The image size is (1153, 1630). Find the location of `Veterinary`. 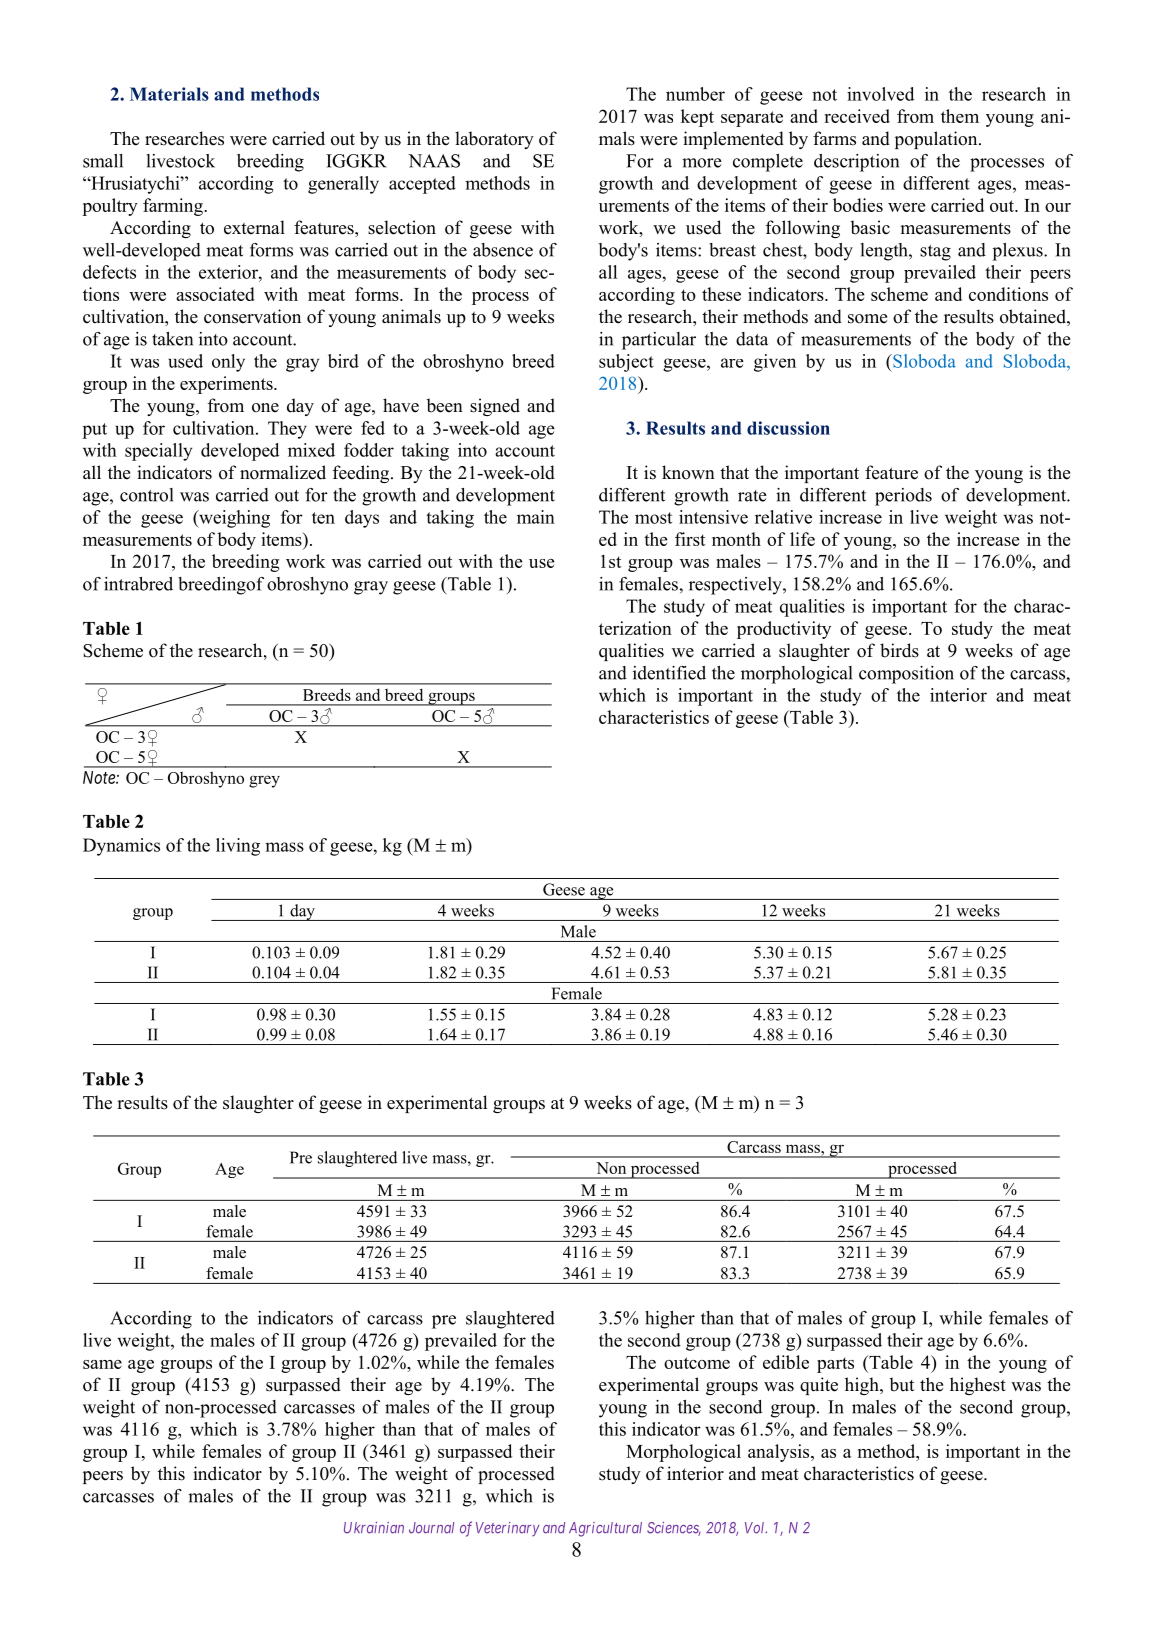

Veterinary is located at coordinates (508, 1529).
